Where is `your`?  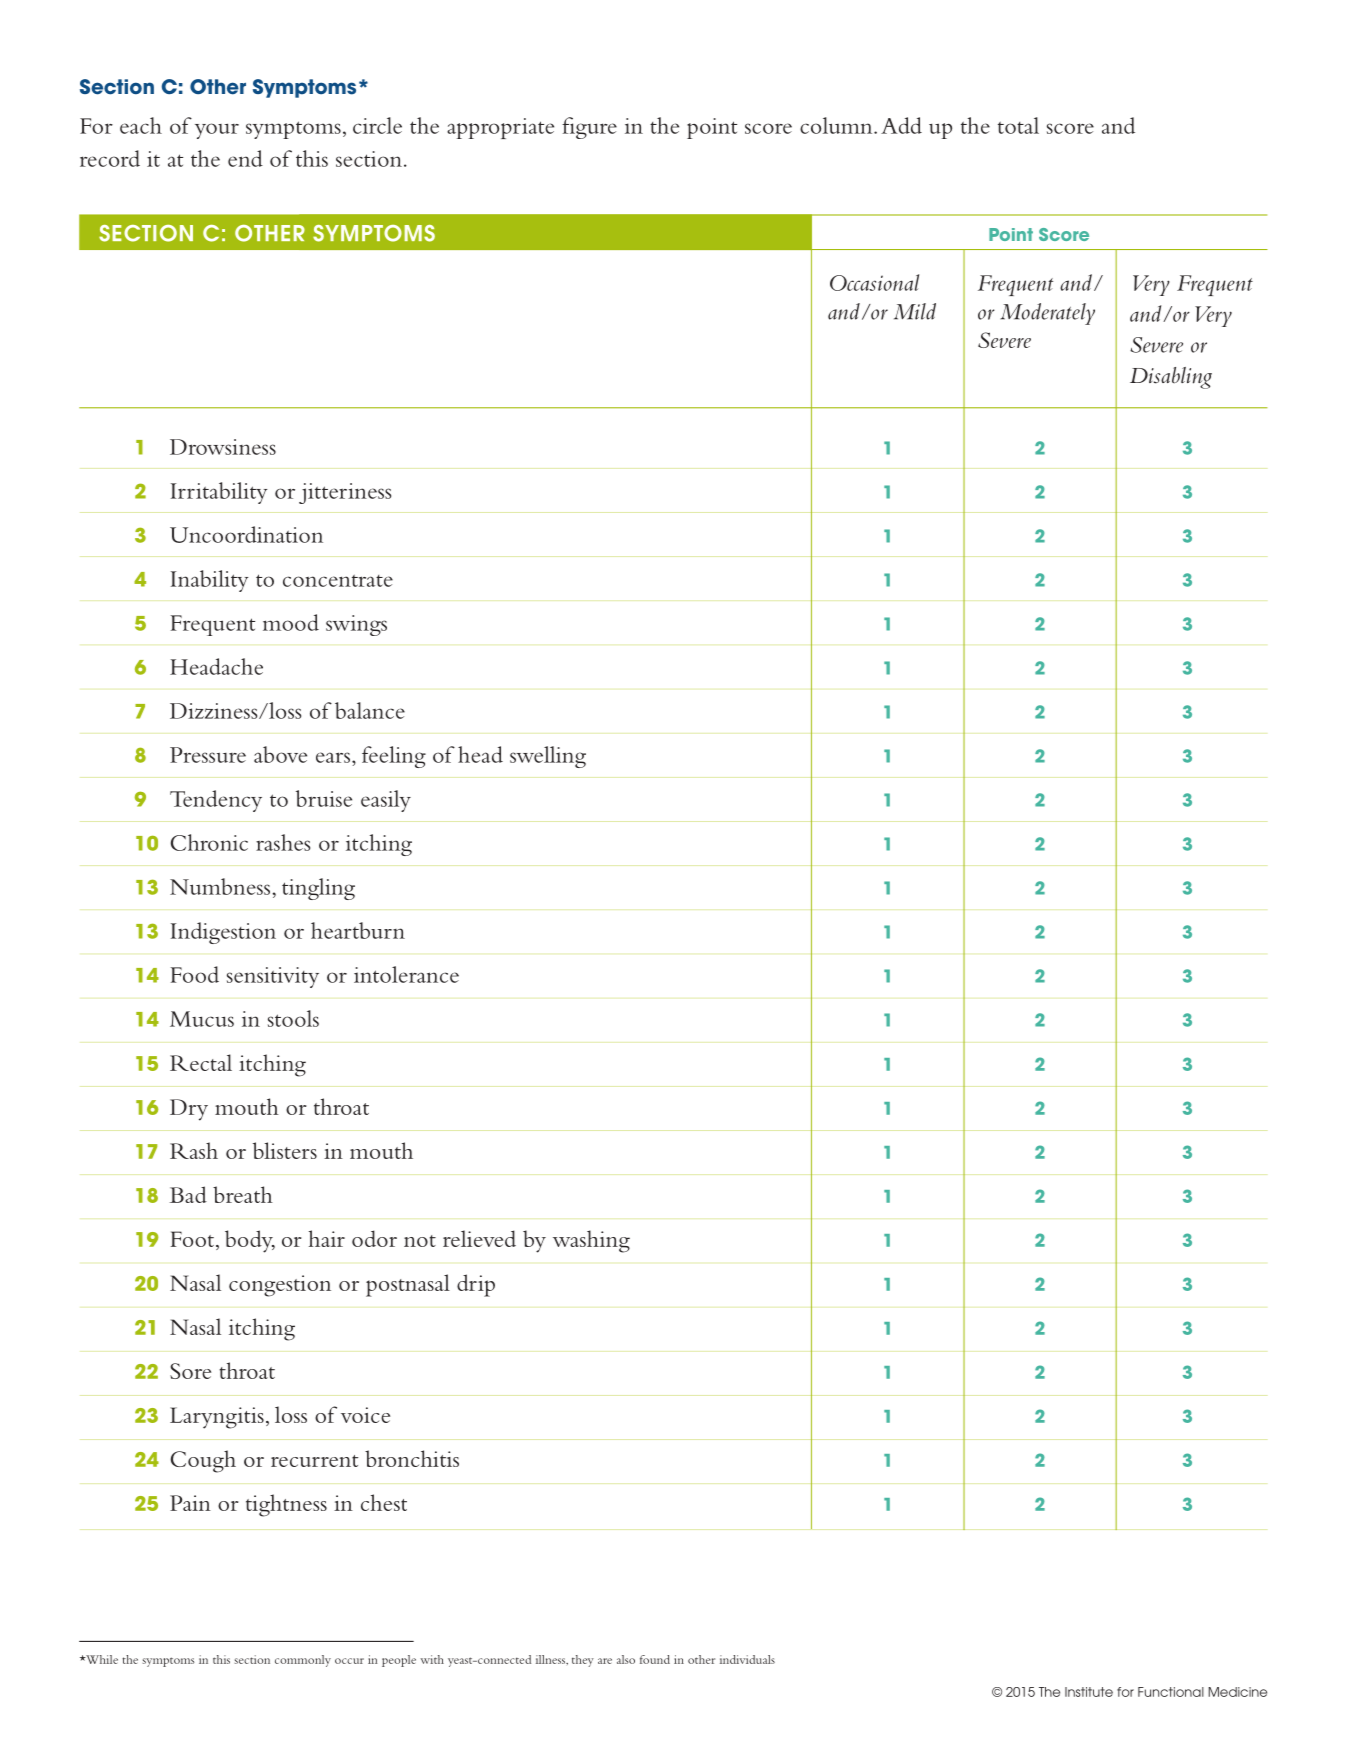 your is located at coordinates (217, 131).
